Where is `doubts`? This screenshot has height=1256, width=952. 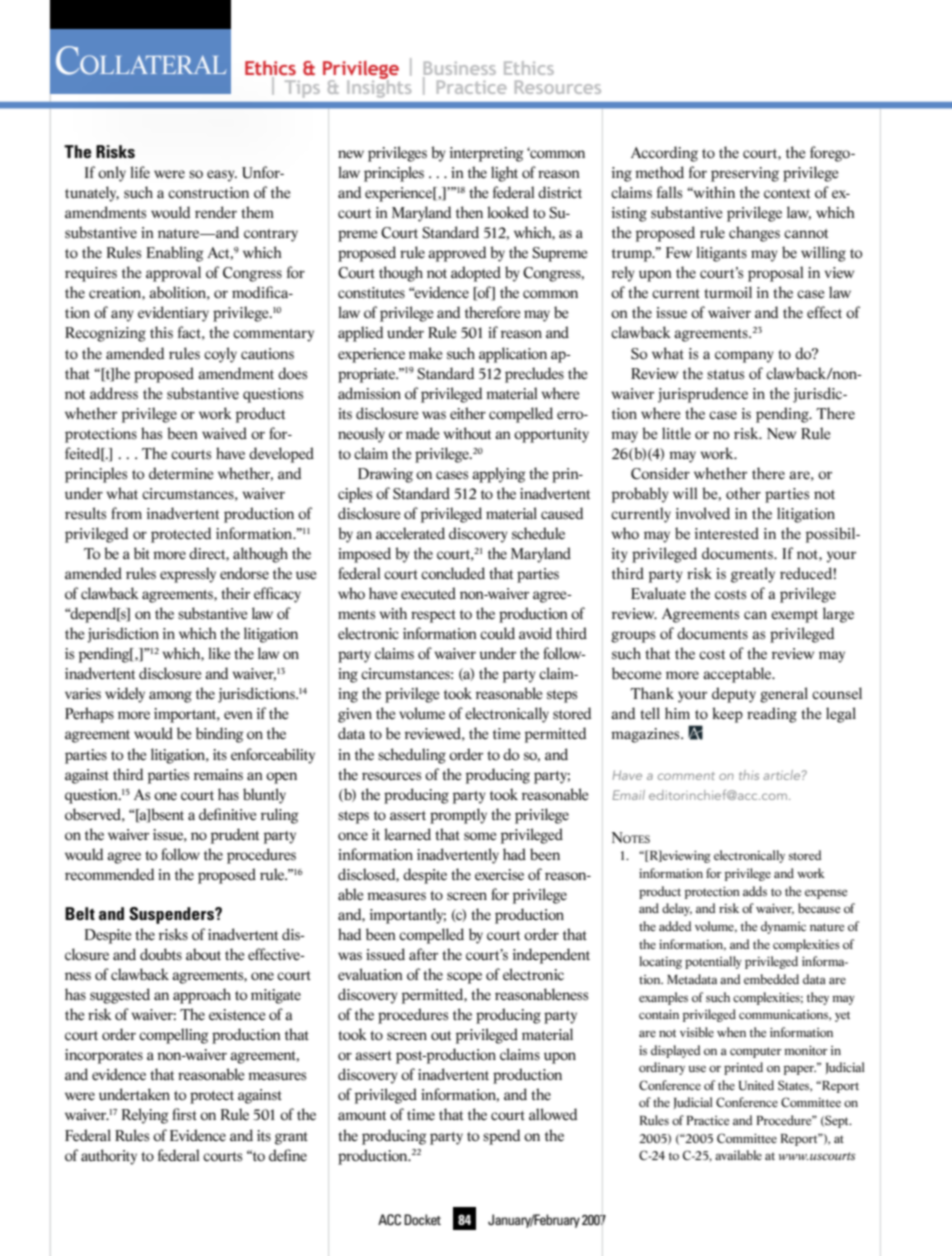
doubts is located at coordinates (161, 954).
